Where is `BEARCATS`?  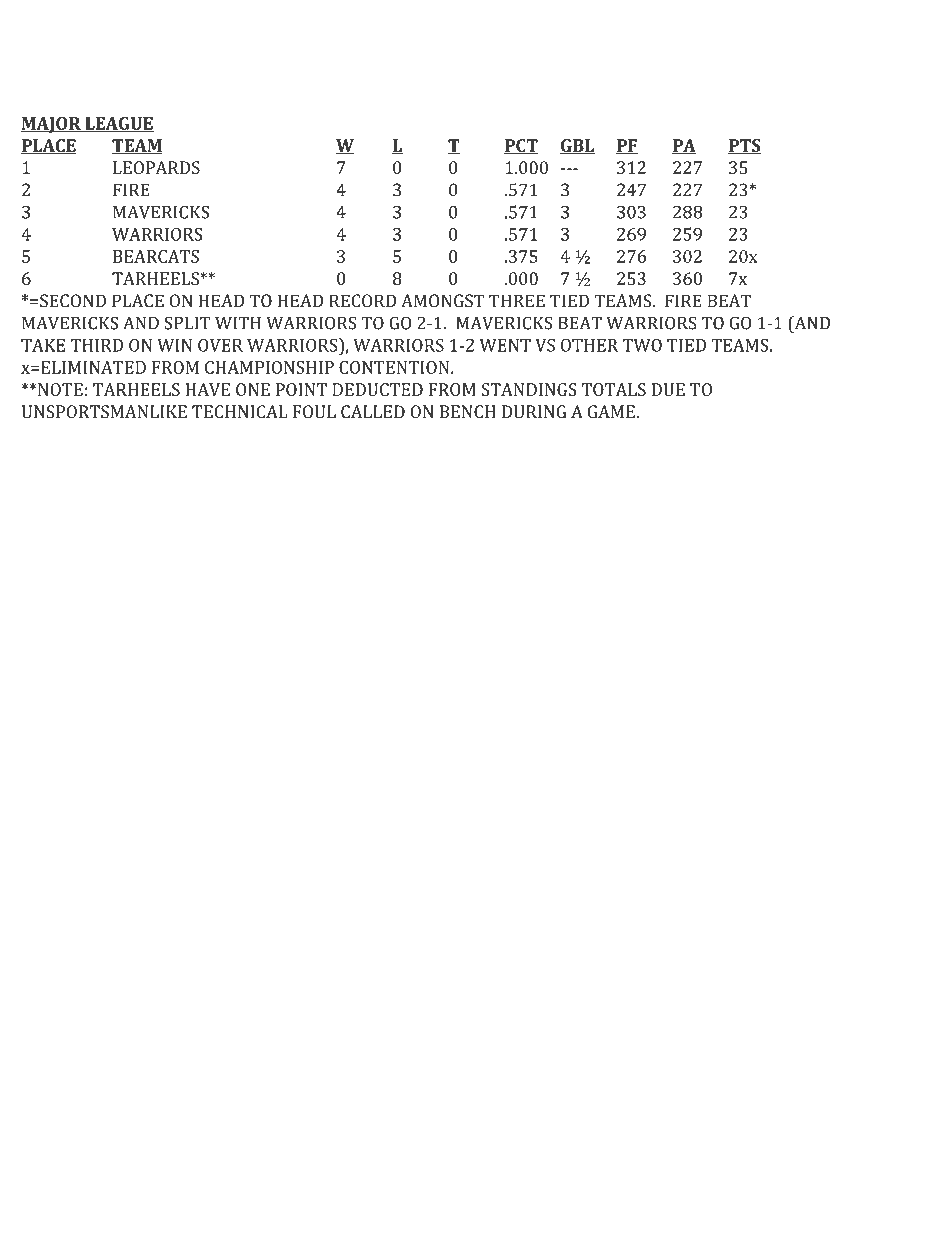
BEARCATS is located at coordinates (156, 256).
